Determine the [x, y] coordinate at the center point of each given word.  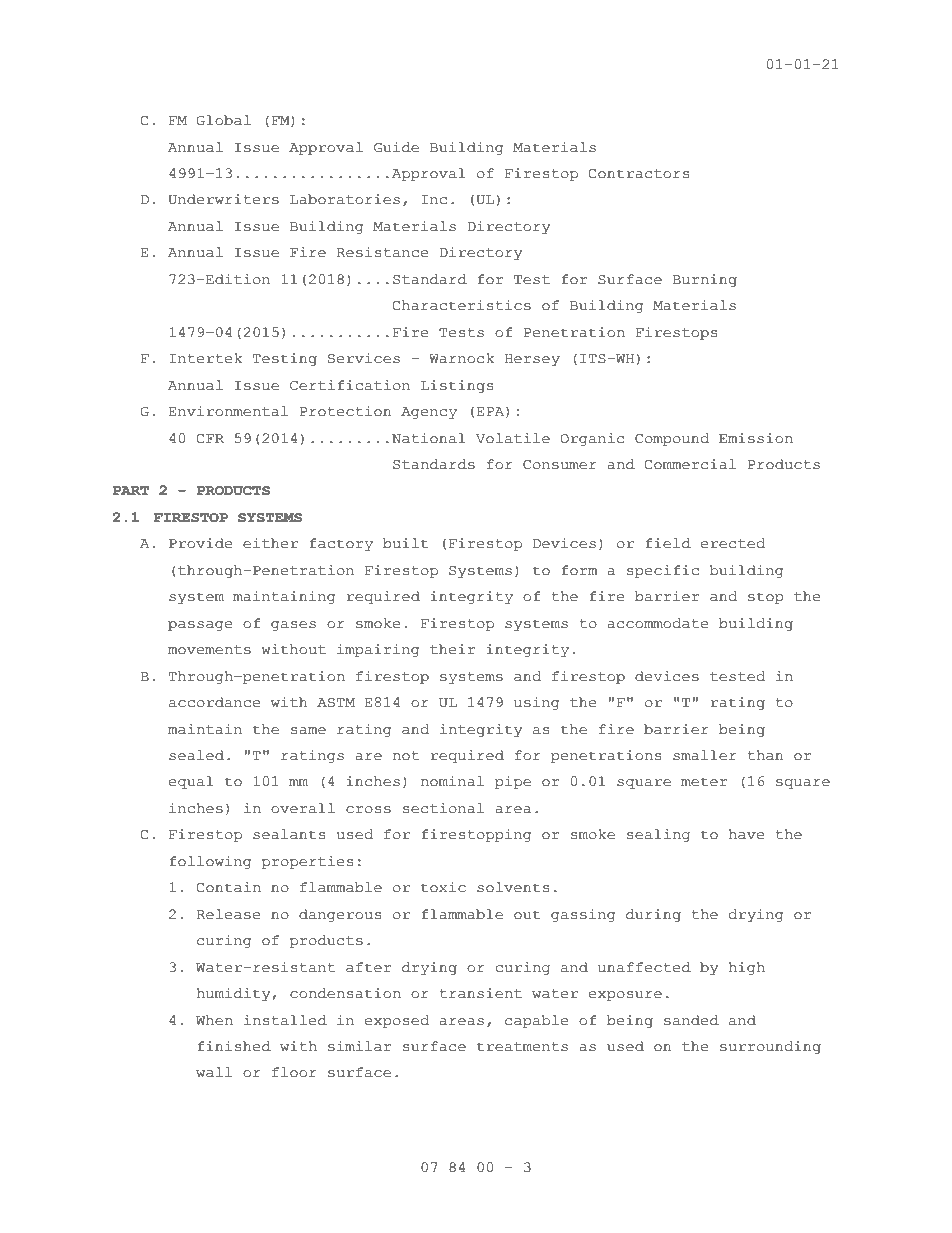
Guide [396, 147]
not [406, 756]
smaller [705, 755]
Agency [429, 413]
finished [234, 1046]
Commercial [690, 464]
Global [224, 120]
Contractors [639, 174]
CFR [210, 439]
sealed [196, 755]
